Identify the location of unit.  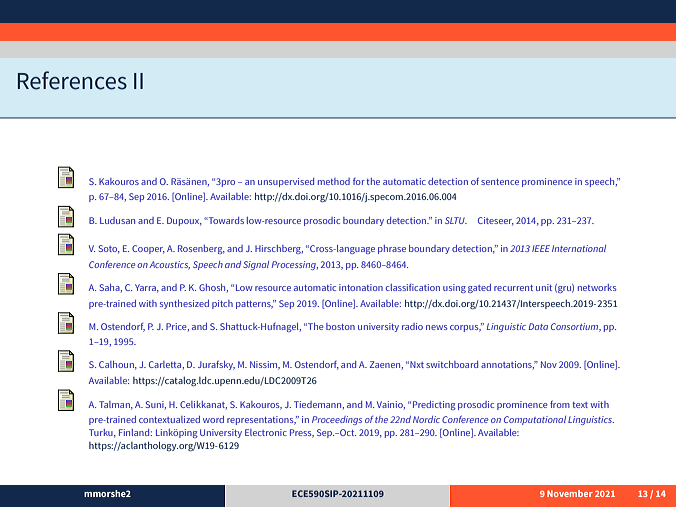
(544, 287).
